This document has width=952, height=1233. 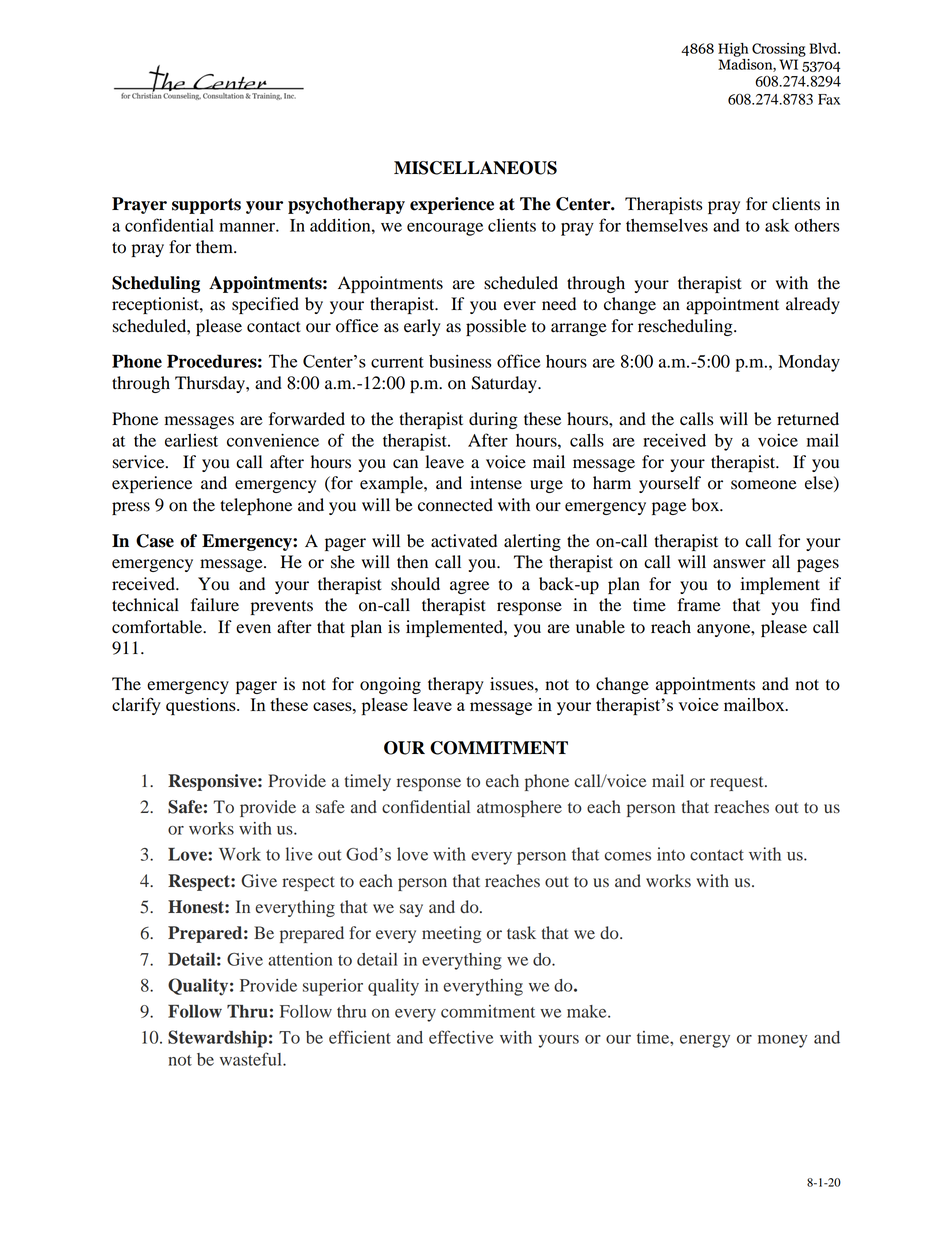 What do you see at coordinates (217, 1039) in the document?
I see `Stewardship` at bounding box center [217, 1039].
